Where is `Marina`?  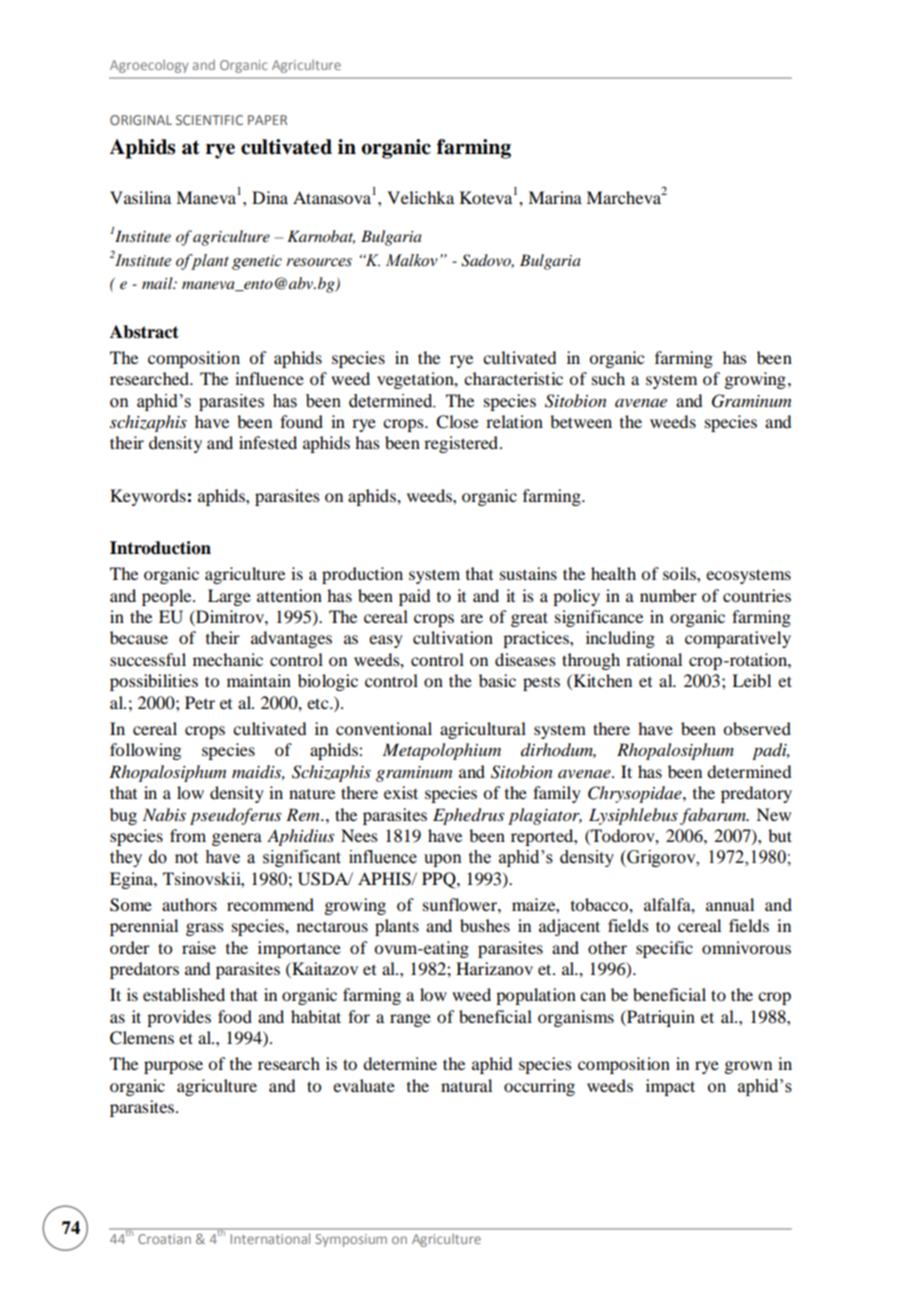
Marina is located at coordinates (555, 197).
